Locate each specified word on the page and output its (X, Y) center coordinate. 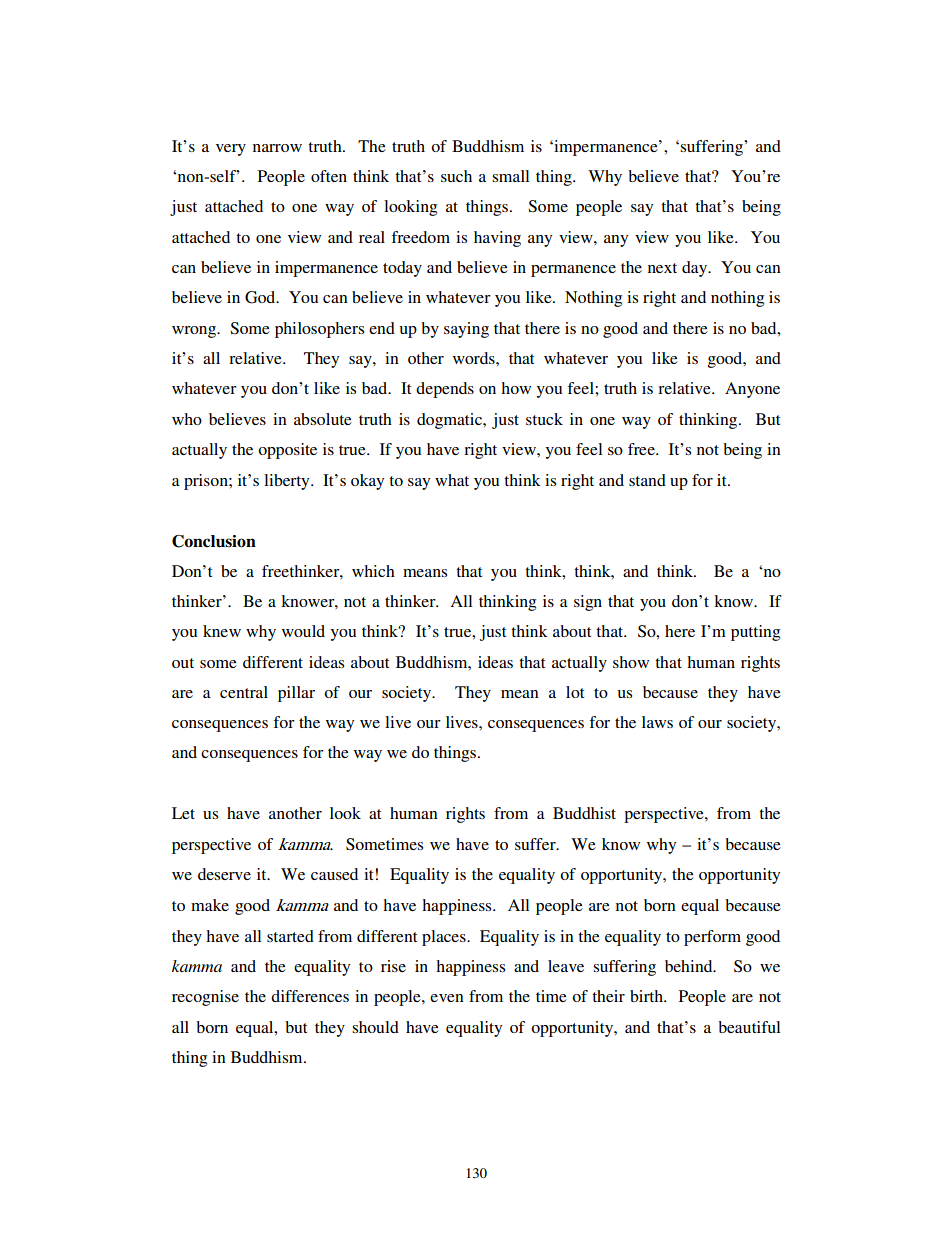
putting (755, 633)
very (231, 150)
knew (222, 631)
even (447, 998)
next (662, 268)
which (373, 571)
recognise (205, 998)
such (456, 176)
